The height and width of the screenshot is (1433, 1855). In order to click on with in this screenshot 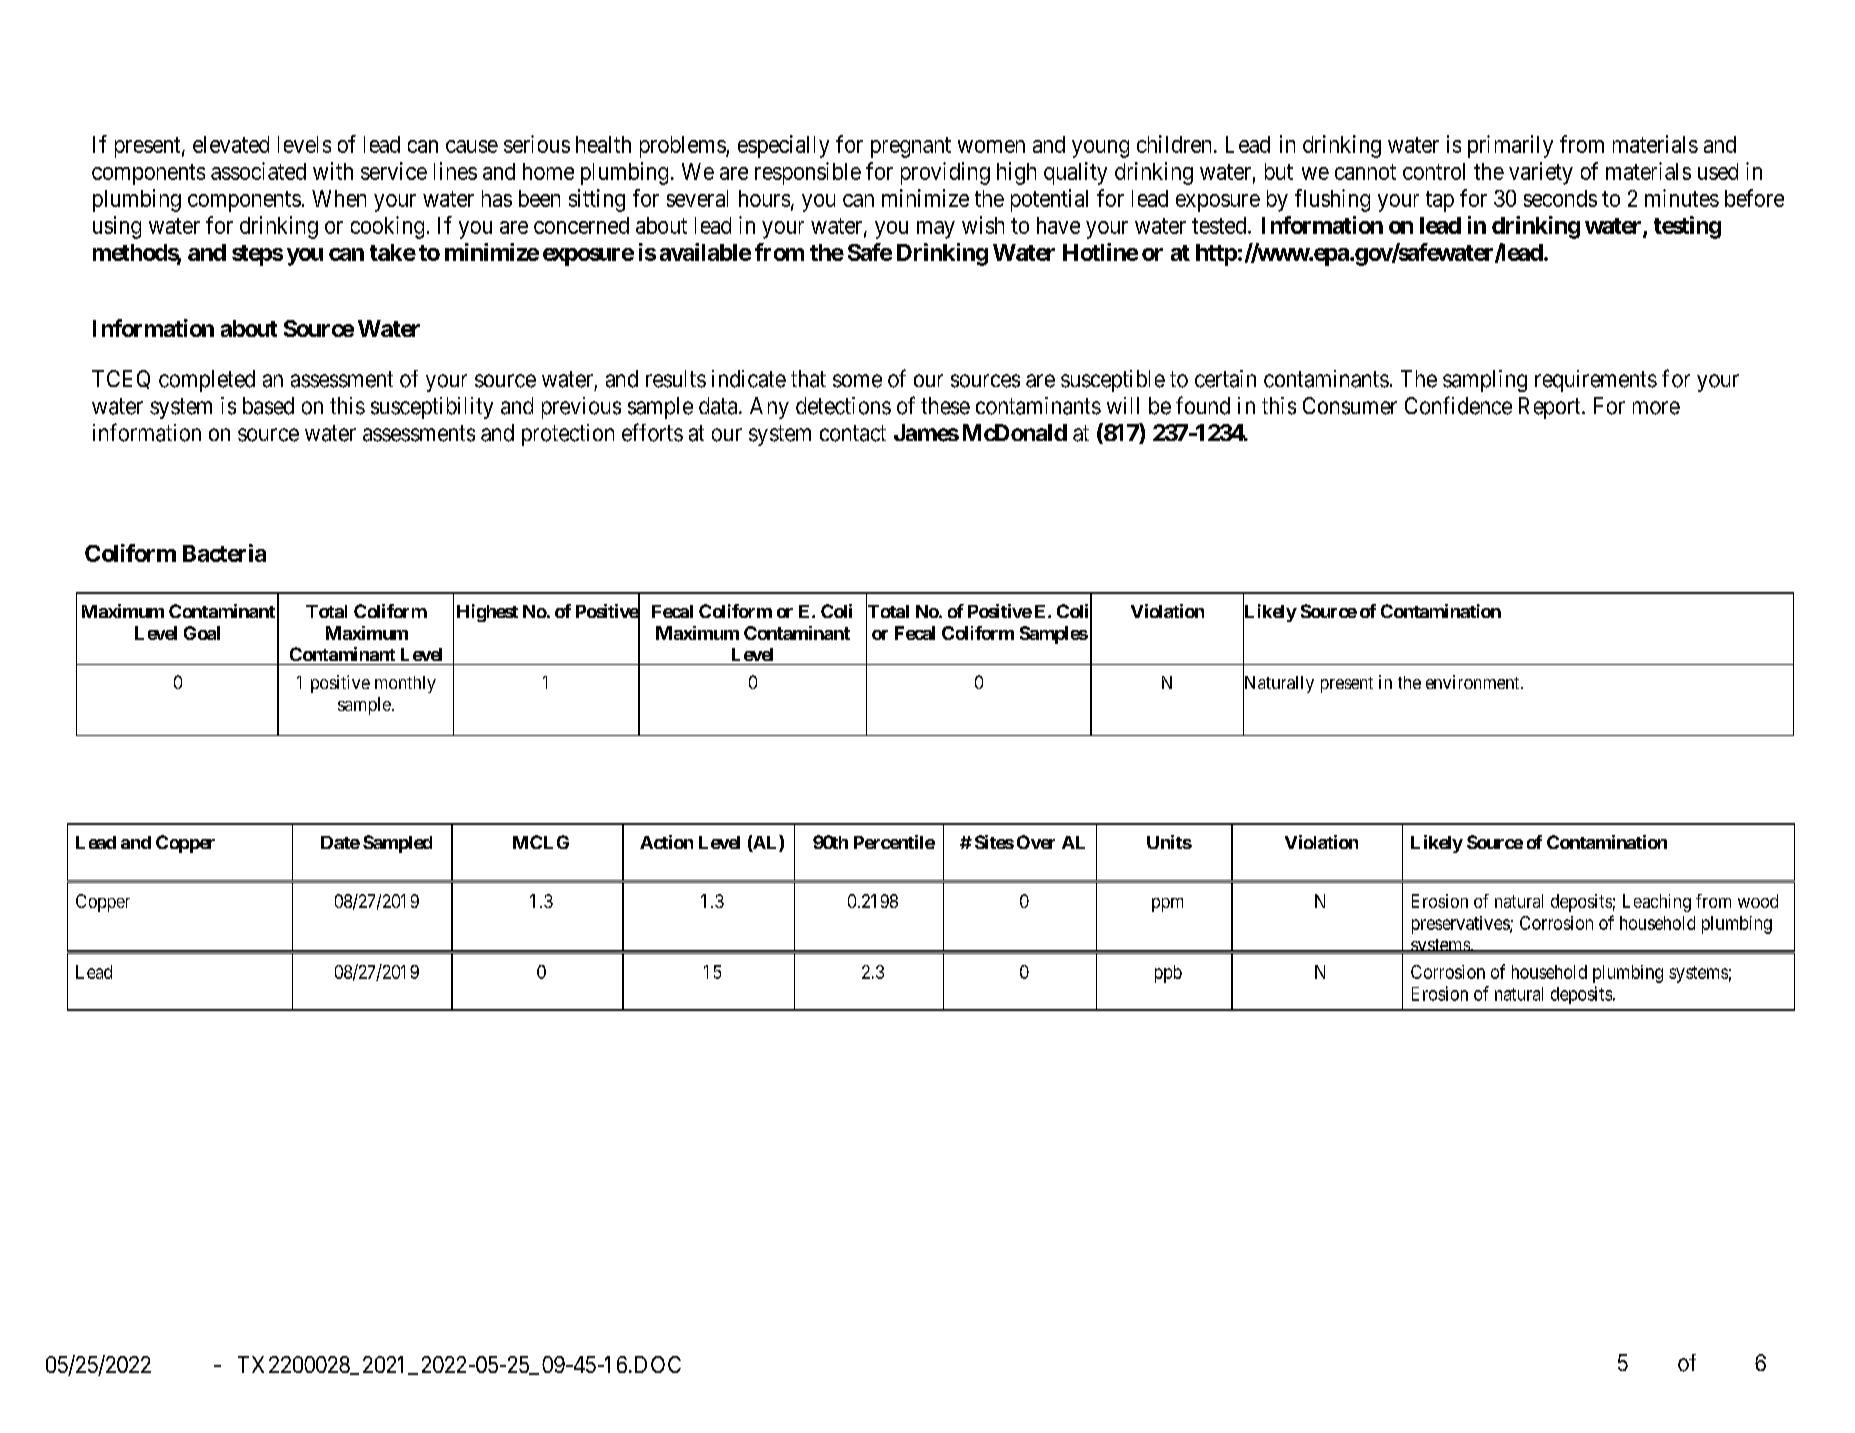, I will do `click(333, 171)`.
